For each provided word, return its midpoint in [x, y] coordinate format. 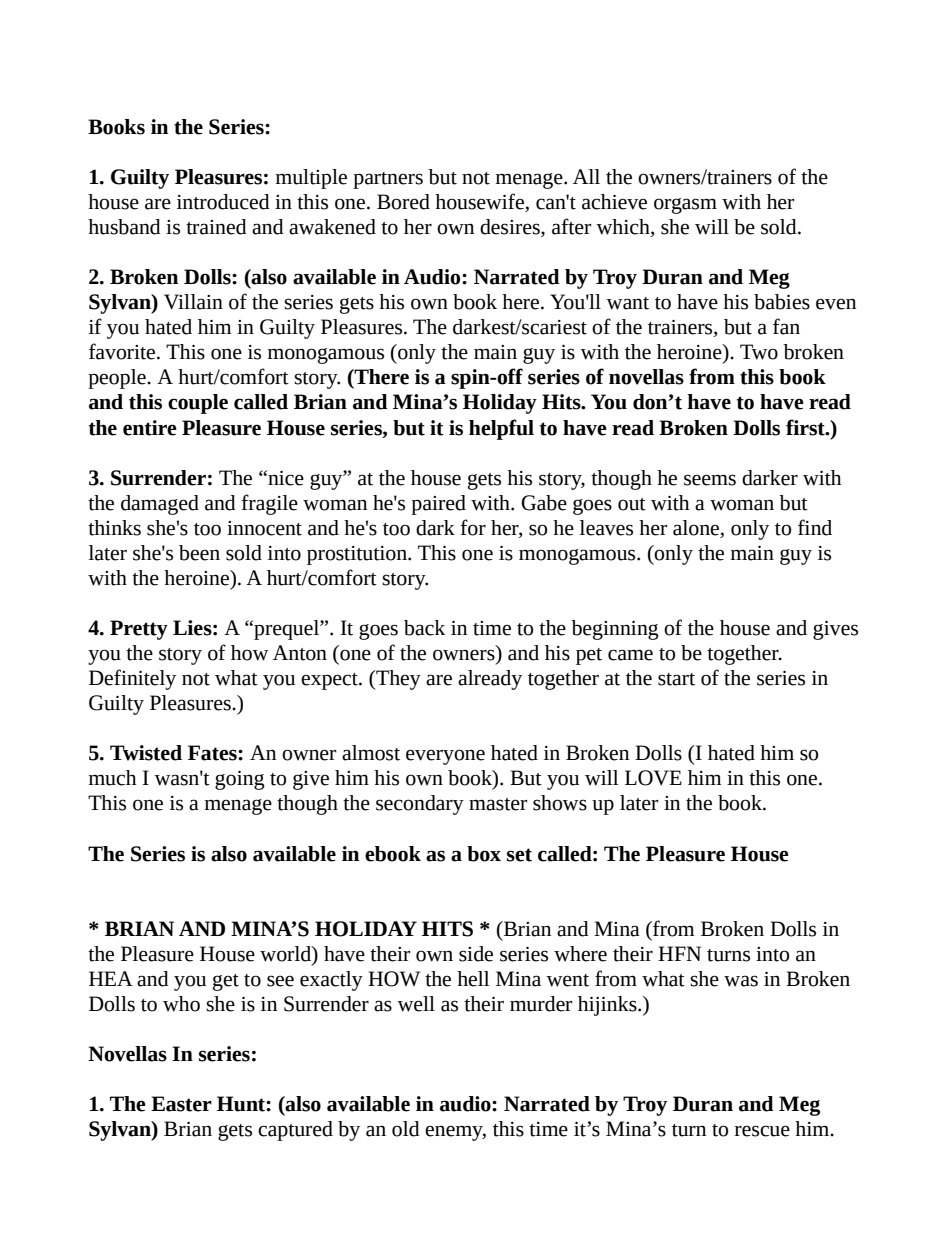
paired [438, 505]
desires [511, 228]
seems [710, 480]
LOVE [653, 778]
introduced [223, 202]
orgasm [685, 206]
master [498, 804]
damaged [160, 505]
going [240, 780]
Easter [181, 1104]
